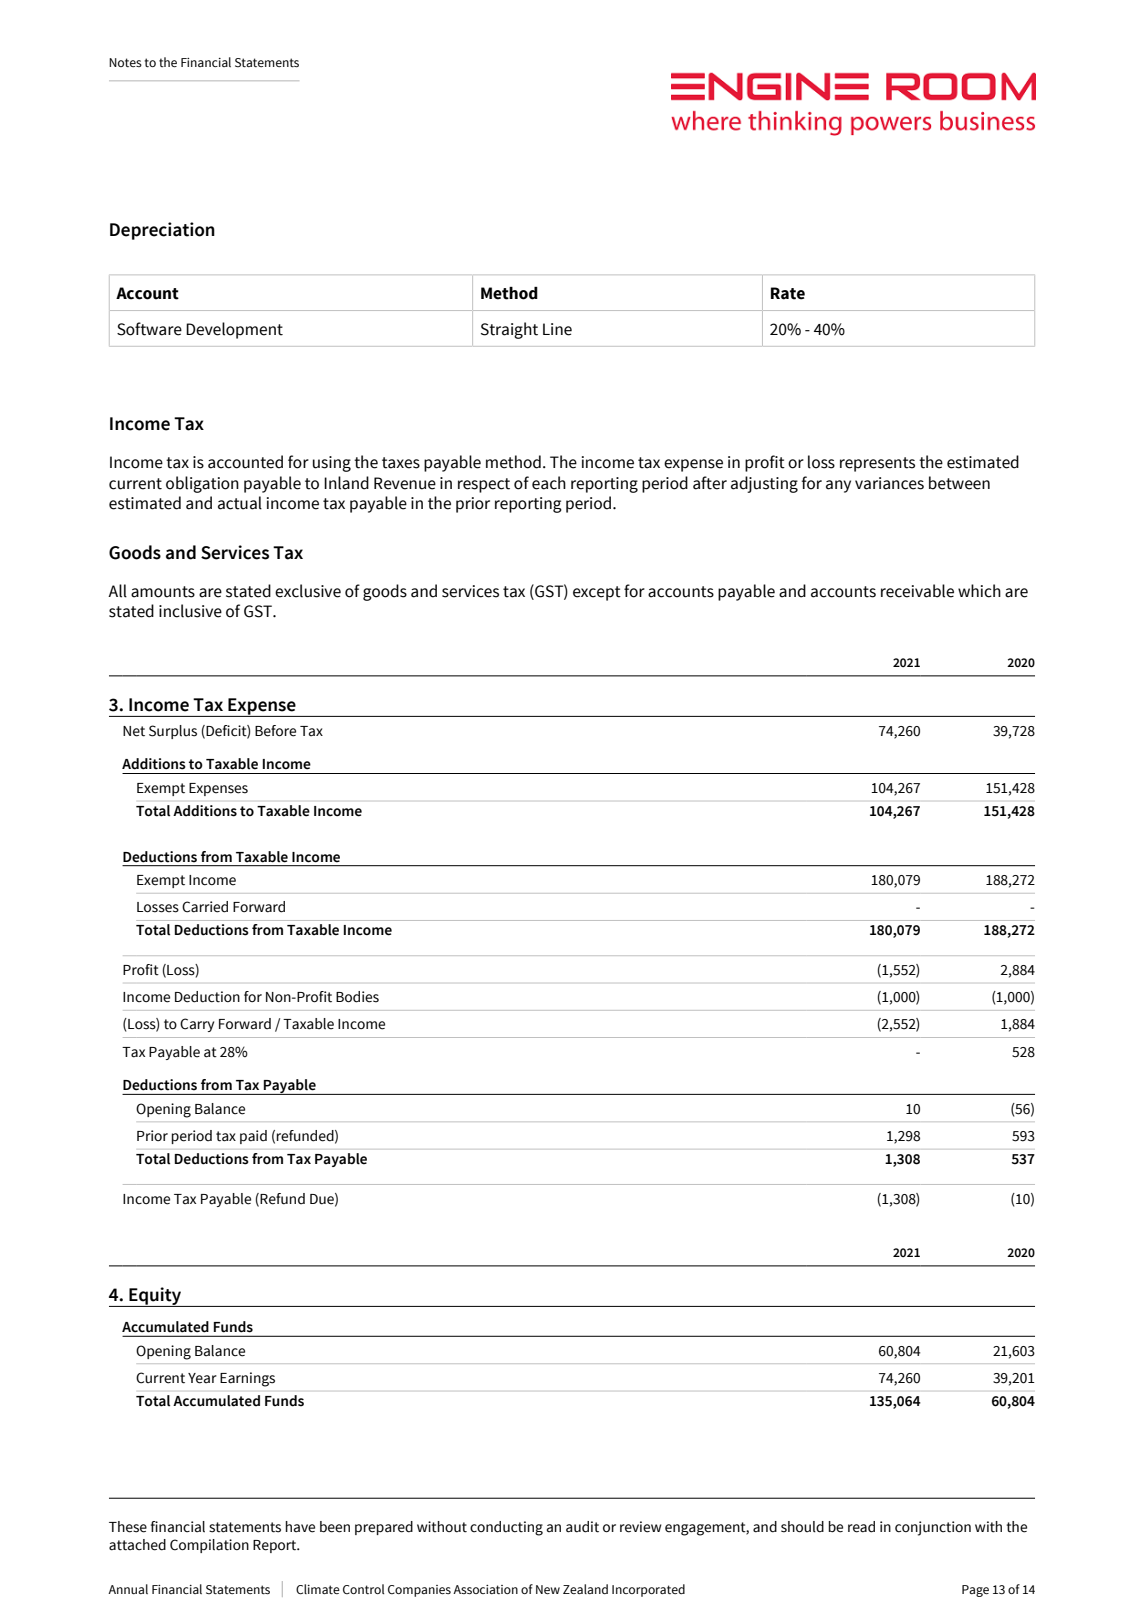 This page has height=1618, width=1144. I want to click on receivable, so click(917, 591).
